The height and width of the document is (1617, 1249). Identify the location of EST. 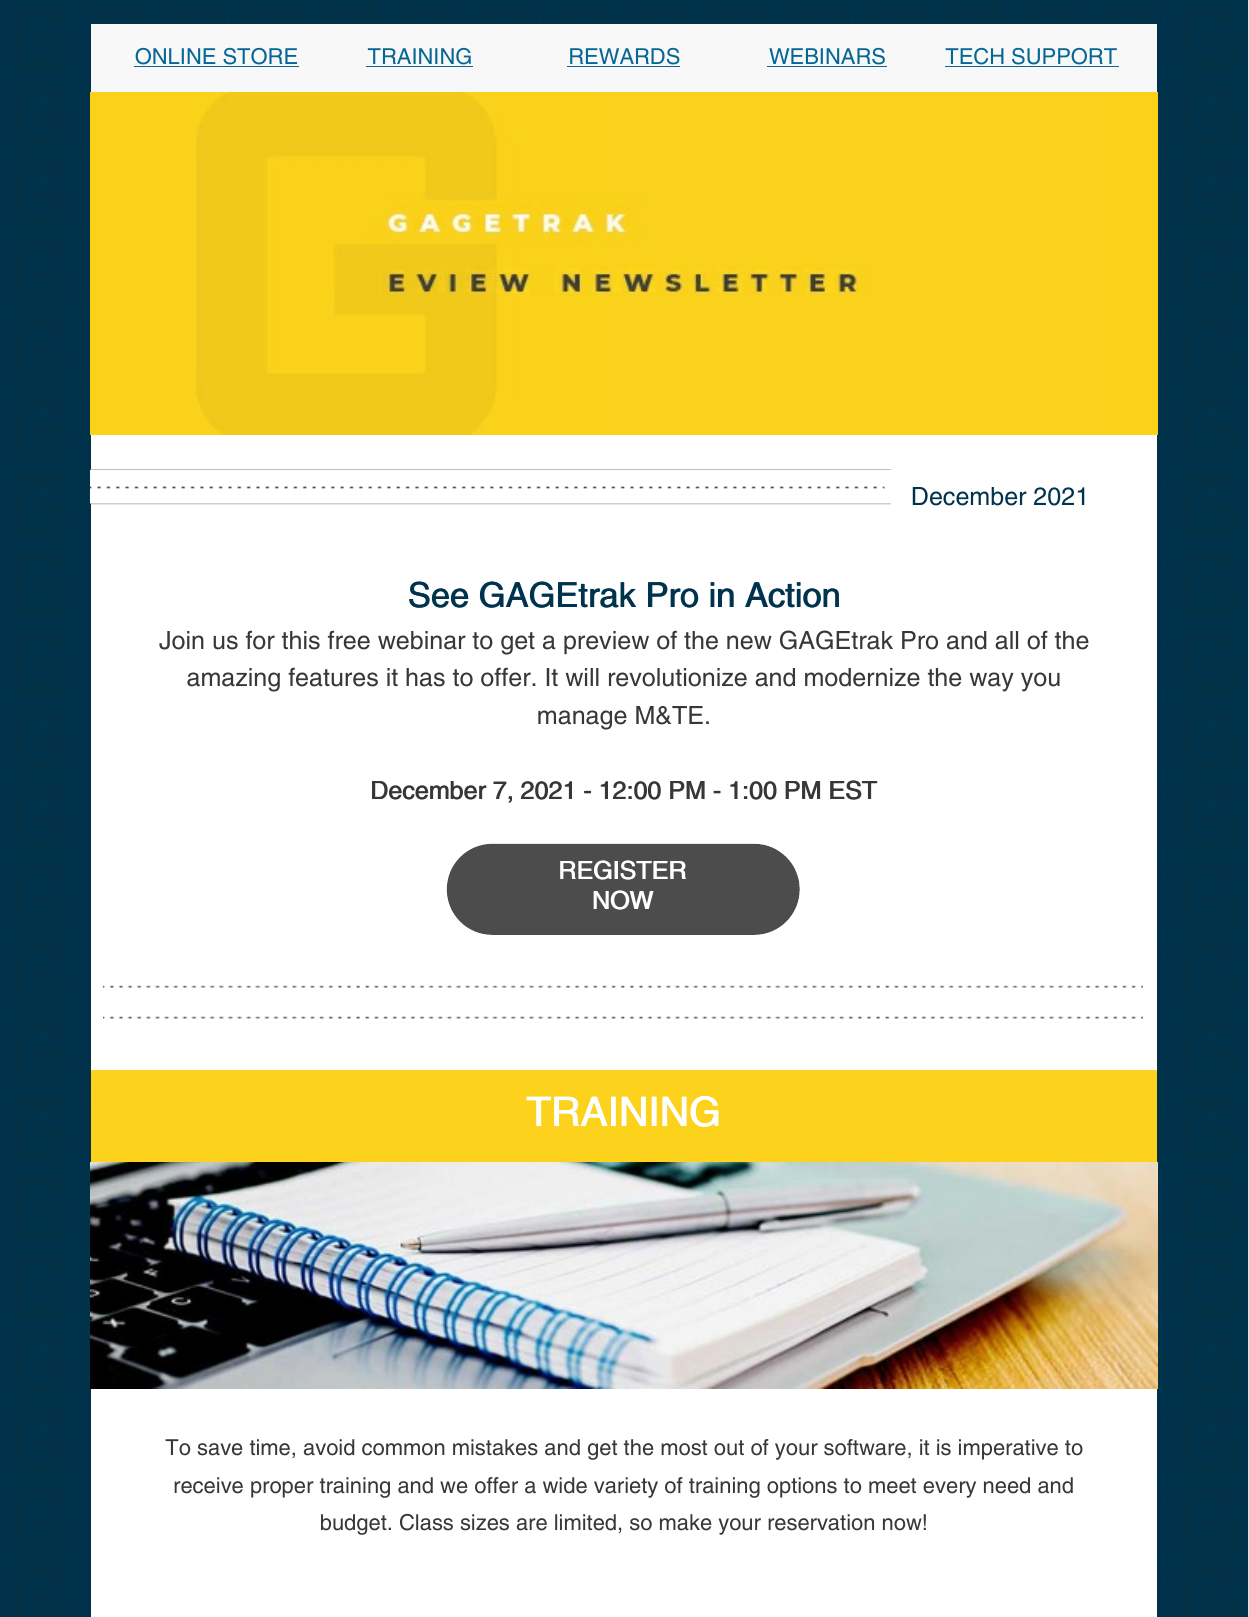
(853, 790).
